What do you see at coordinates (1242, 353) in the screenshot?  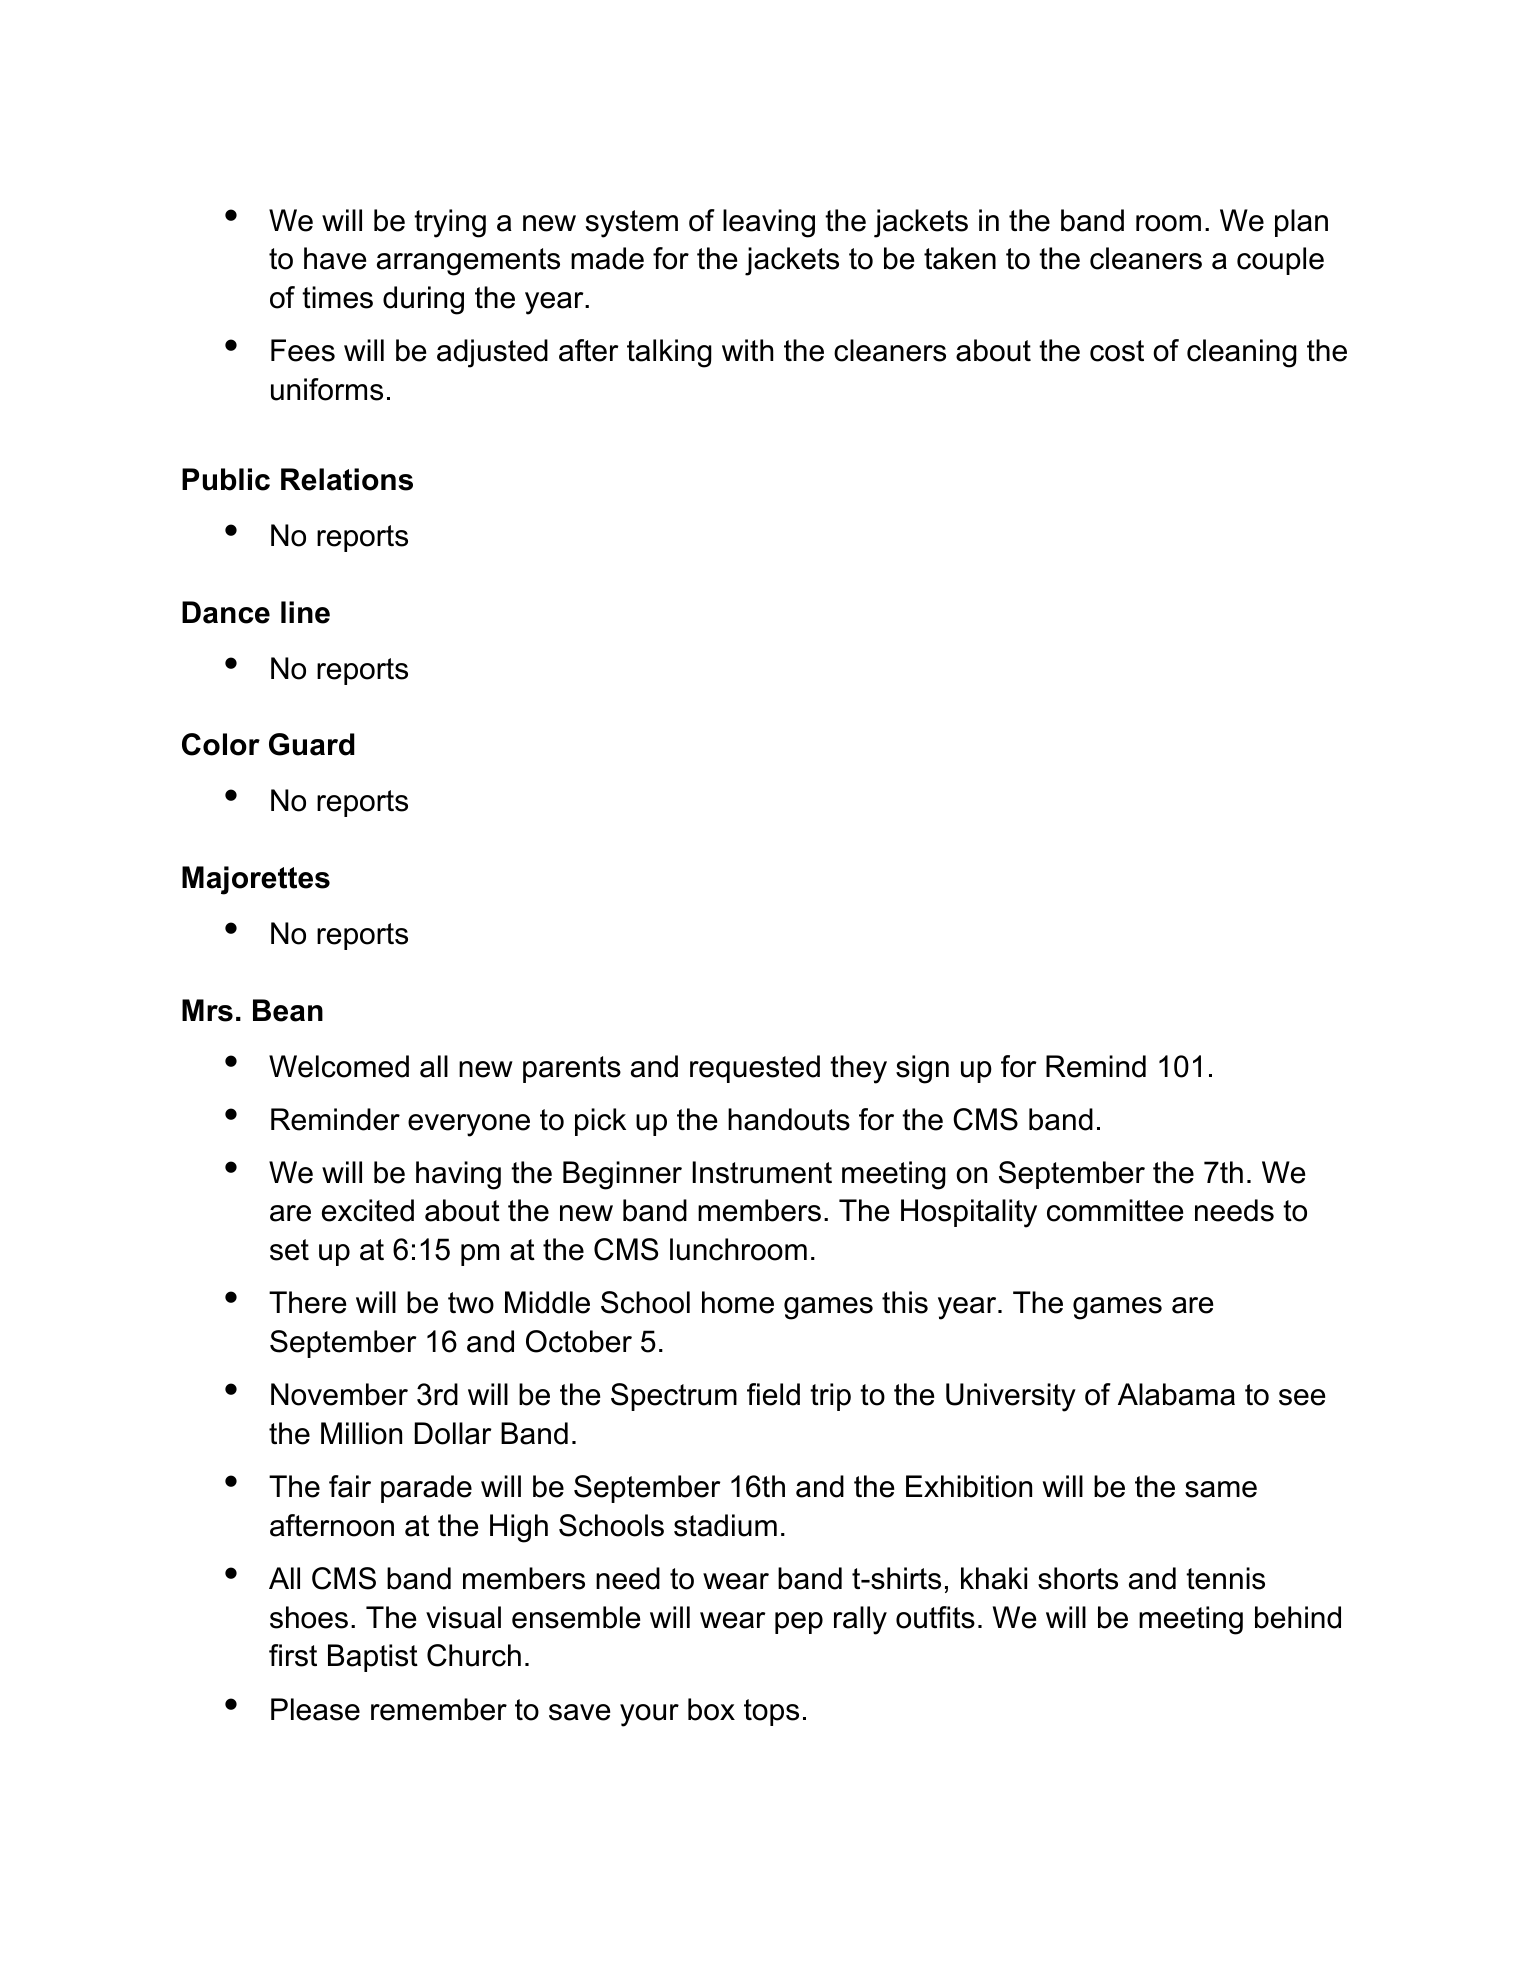 I see `cleaning` at bounding box center [1242, 353].
